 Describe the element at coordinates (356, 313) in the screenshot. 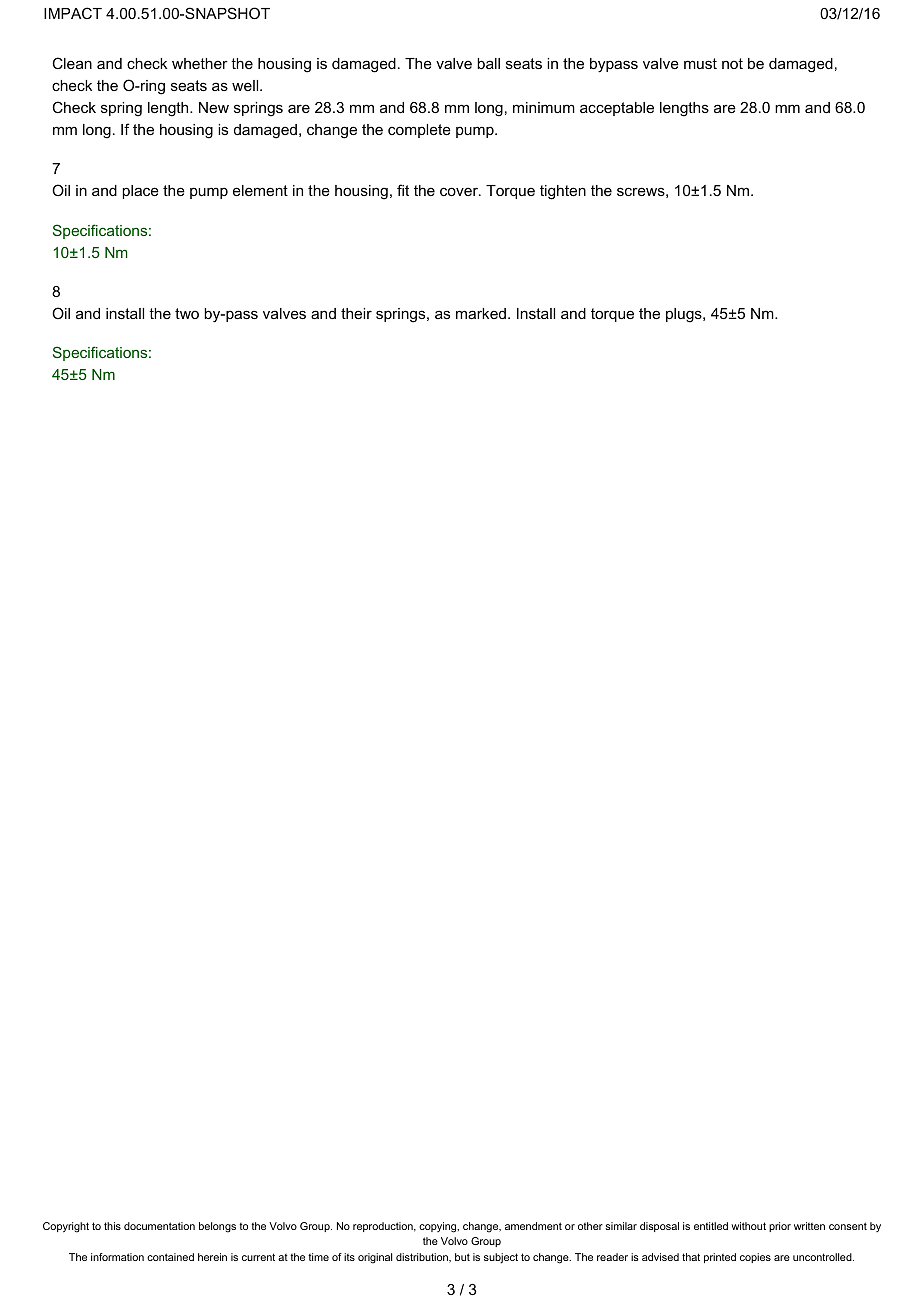

I see `their` at that location.
